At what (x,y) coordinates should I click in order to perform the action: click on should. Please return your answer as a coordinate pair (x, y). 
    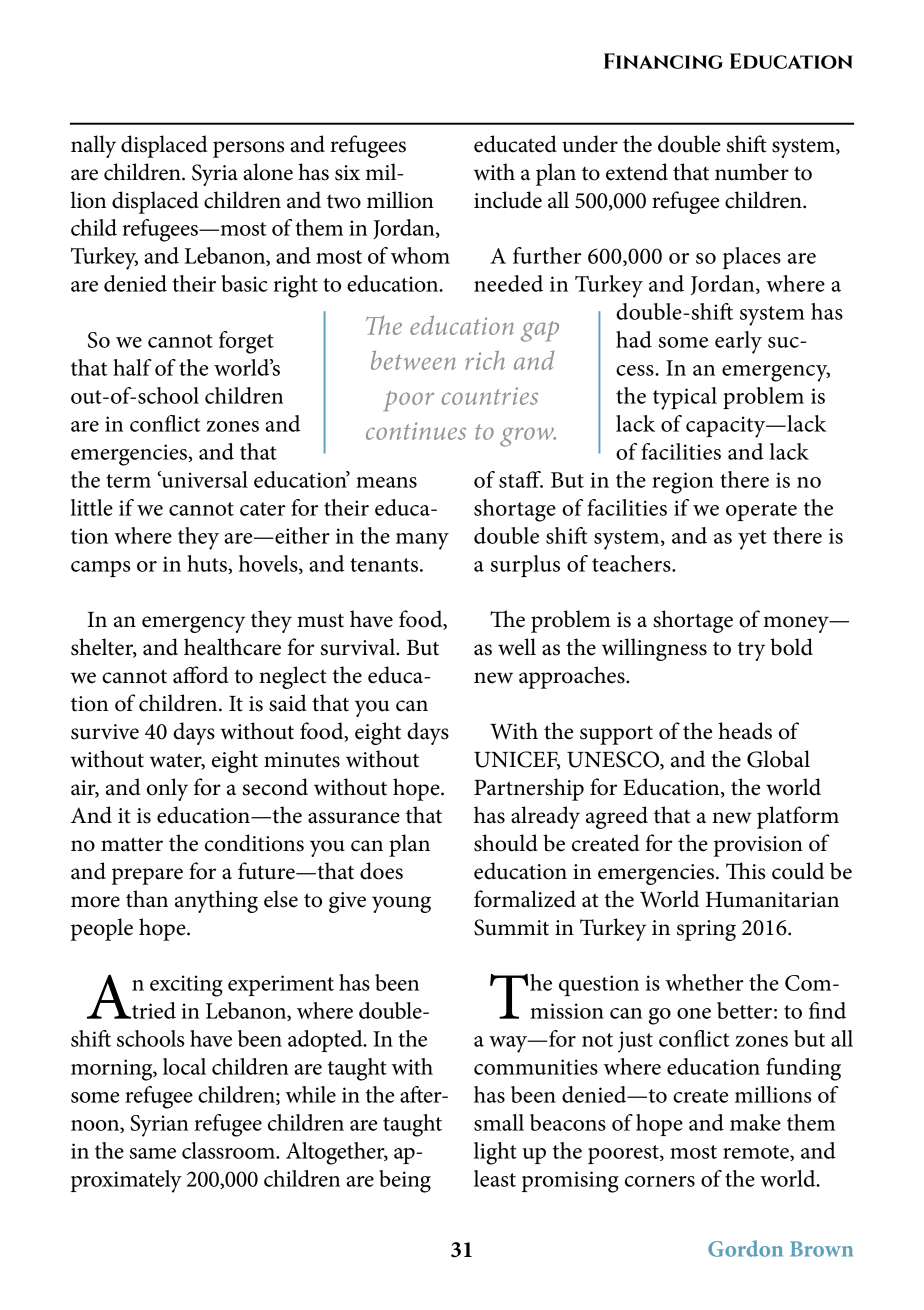
    Looking at the image, I should click on (506, 843).
